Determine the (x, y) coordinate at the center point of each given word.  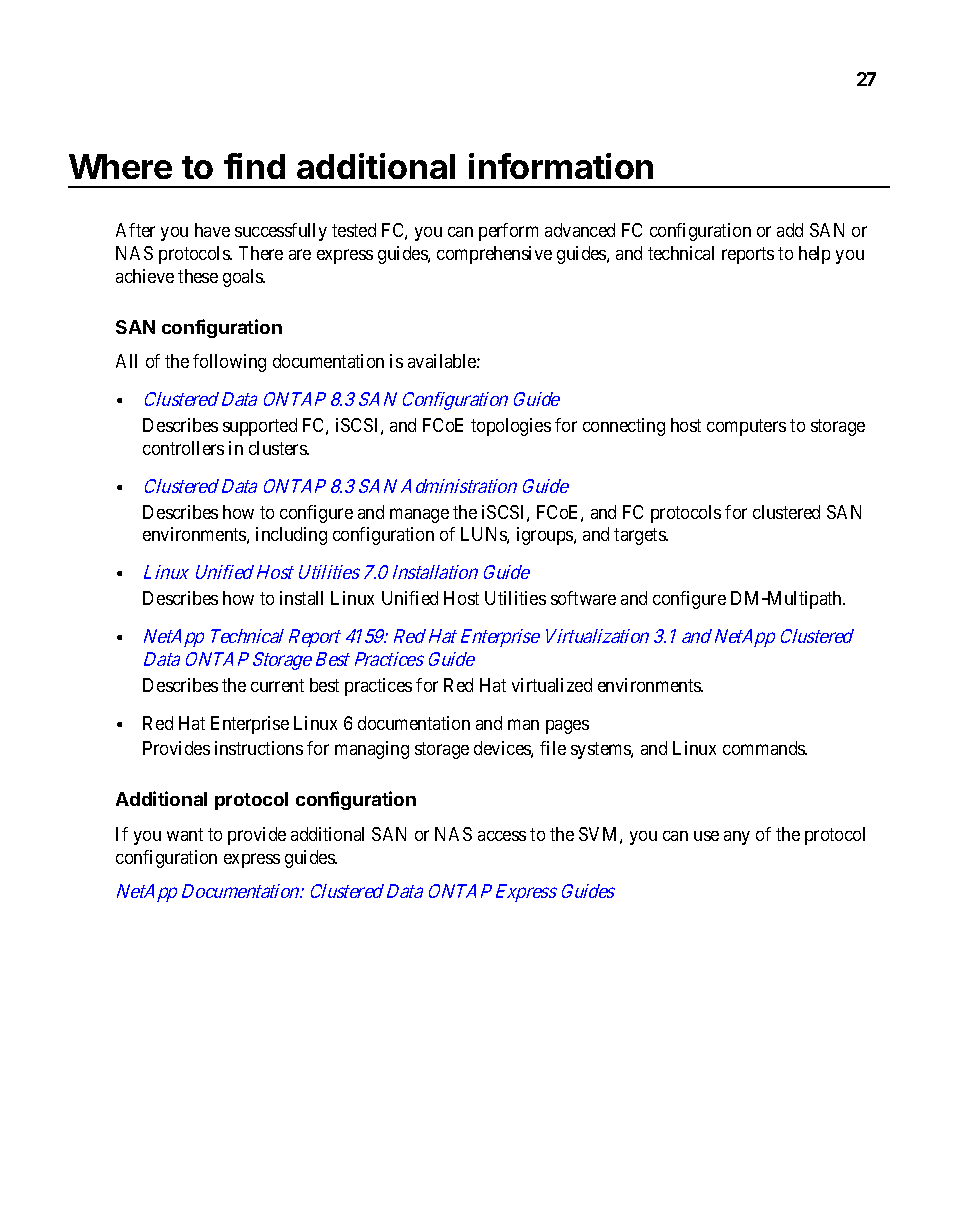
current (277, 685)
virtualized (552, 685)
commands (765, 748)
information (561, 166)
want (185, 834)
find (254, 166)
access (502, 836)
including (291, 536)
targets (640, 536)
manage (419, 515)
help (814, 255)
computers (746, 427)
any (737, 838)
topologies (511, 427)
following (229, 363)
